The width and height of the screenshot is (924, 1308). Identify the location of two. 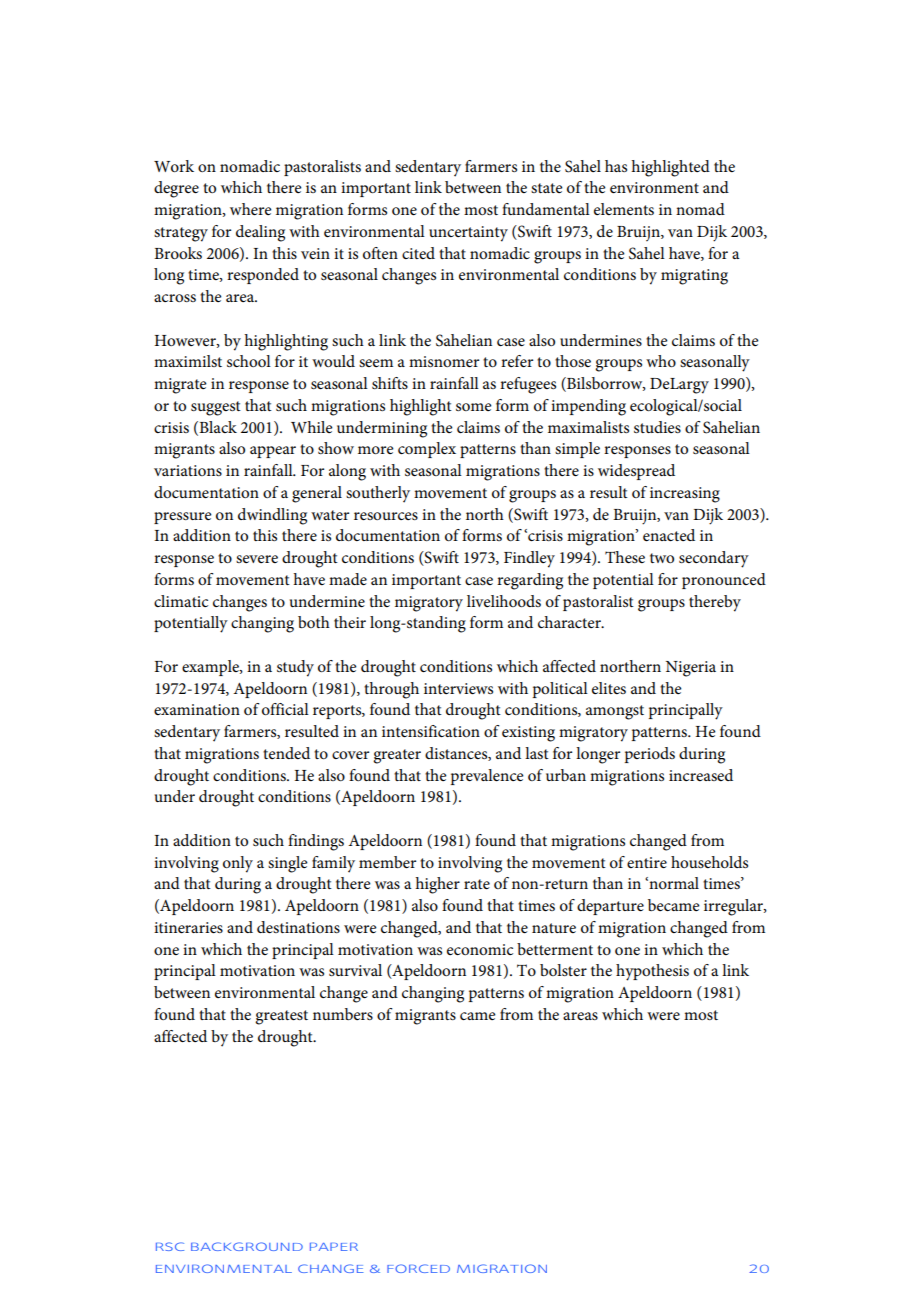
(662, 558).
